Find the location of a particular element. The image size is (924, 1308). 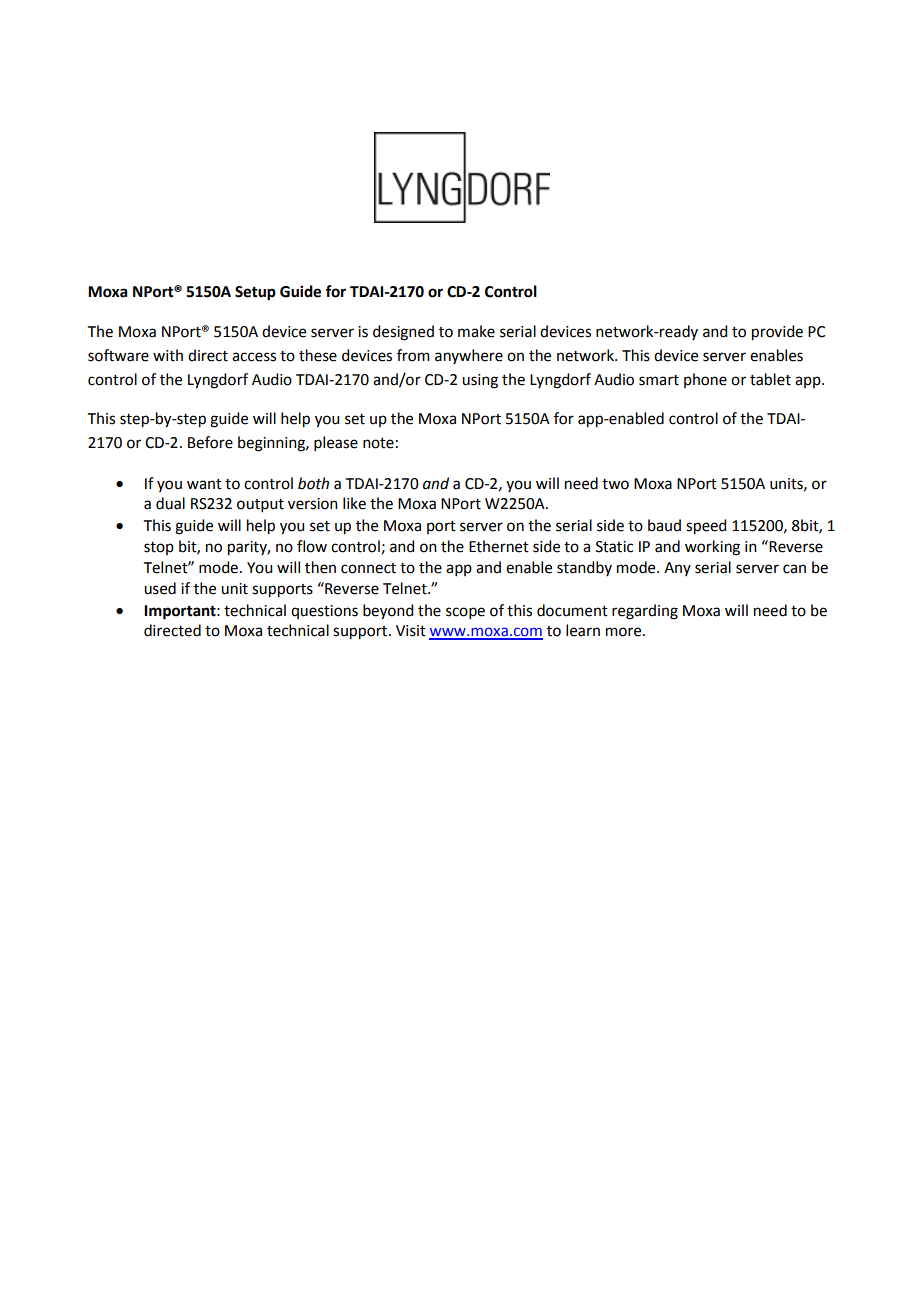

stop is located at coordinates (159, 548).
